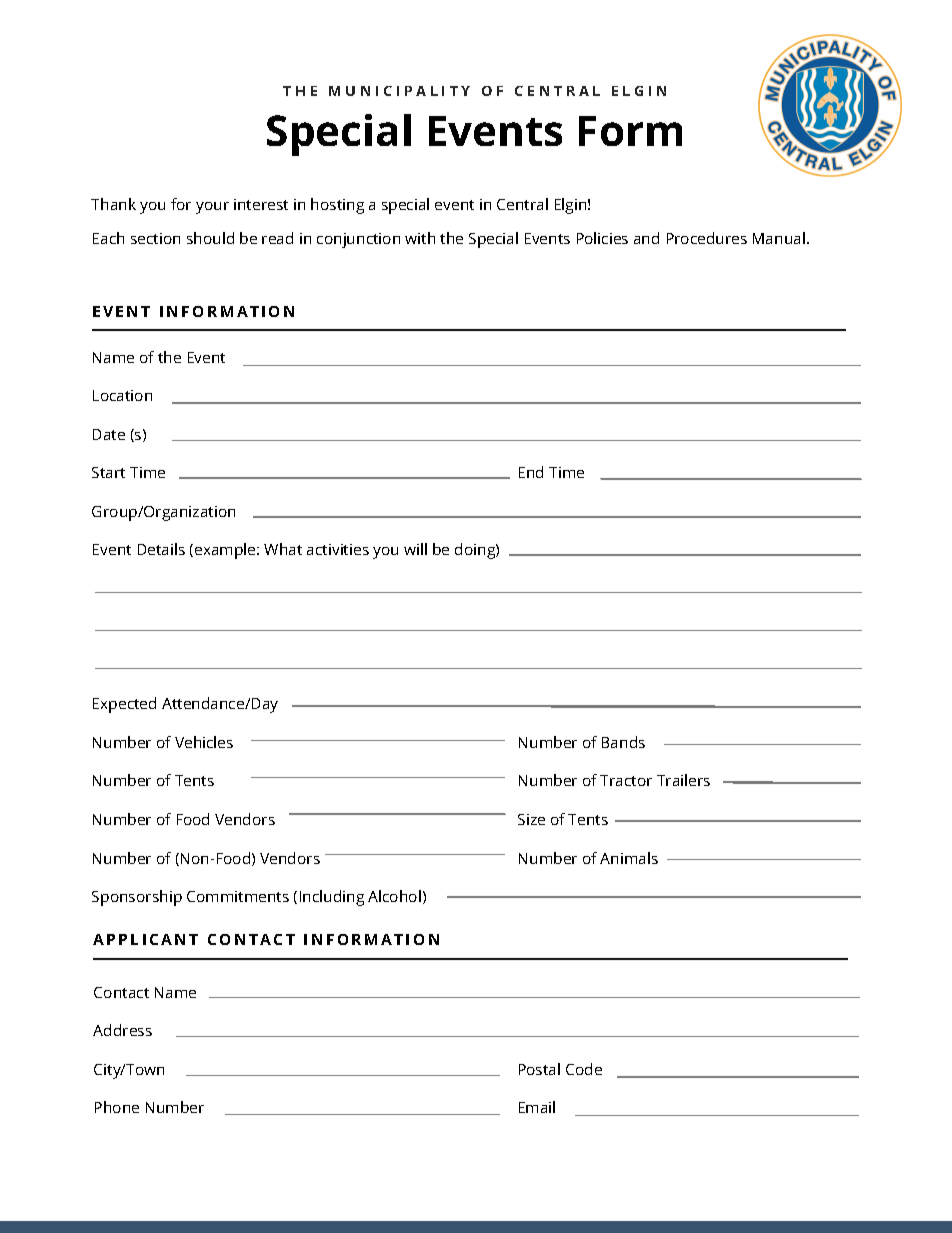 The image size is (952, 1233). Describe the element at coordinates (531, 819) in the image. I see `Size` at that location.
